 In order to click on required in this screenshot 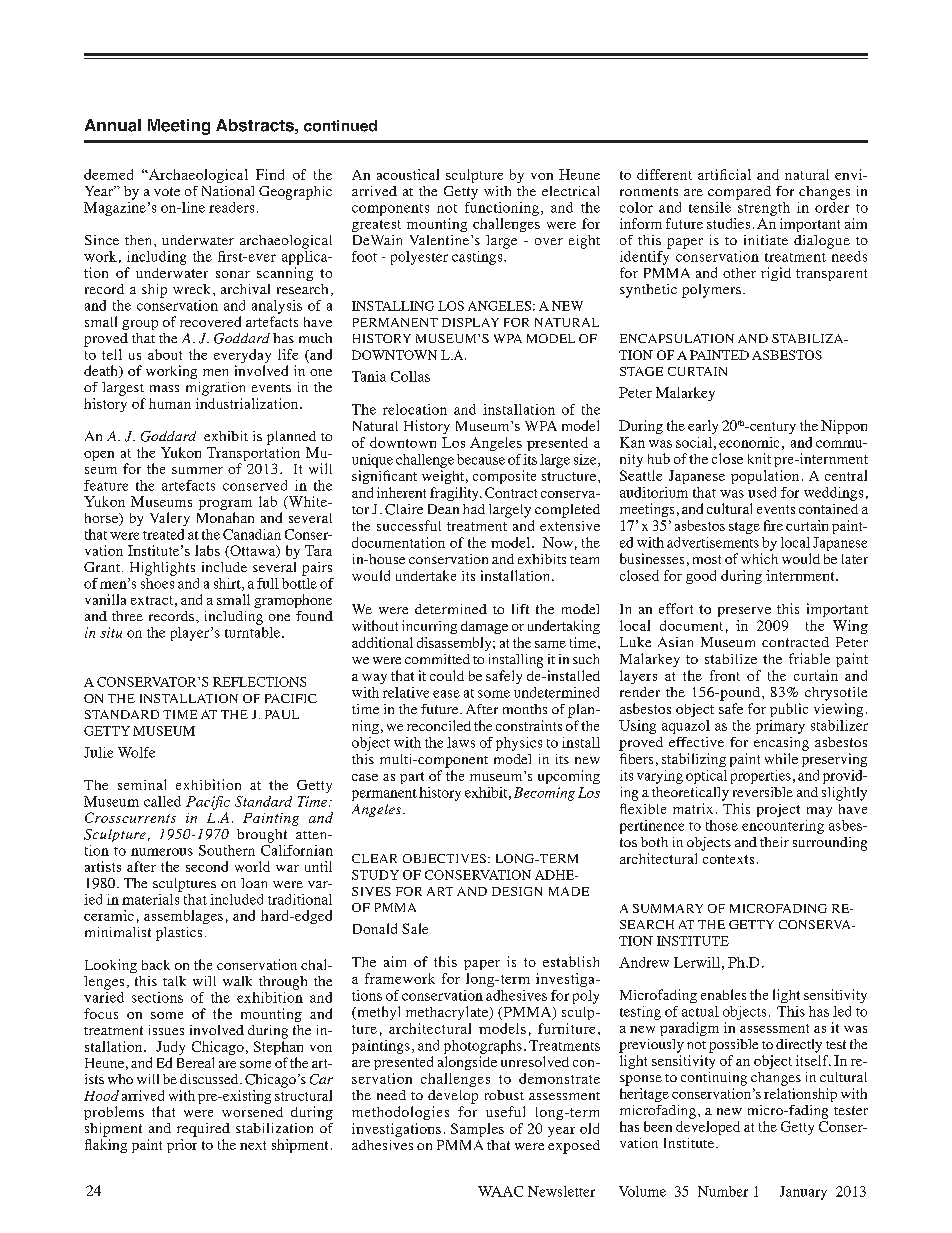, I will do `click(203, 1130)`.
